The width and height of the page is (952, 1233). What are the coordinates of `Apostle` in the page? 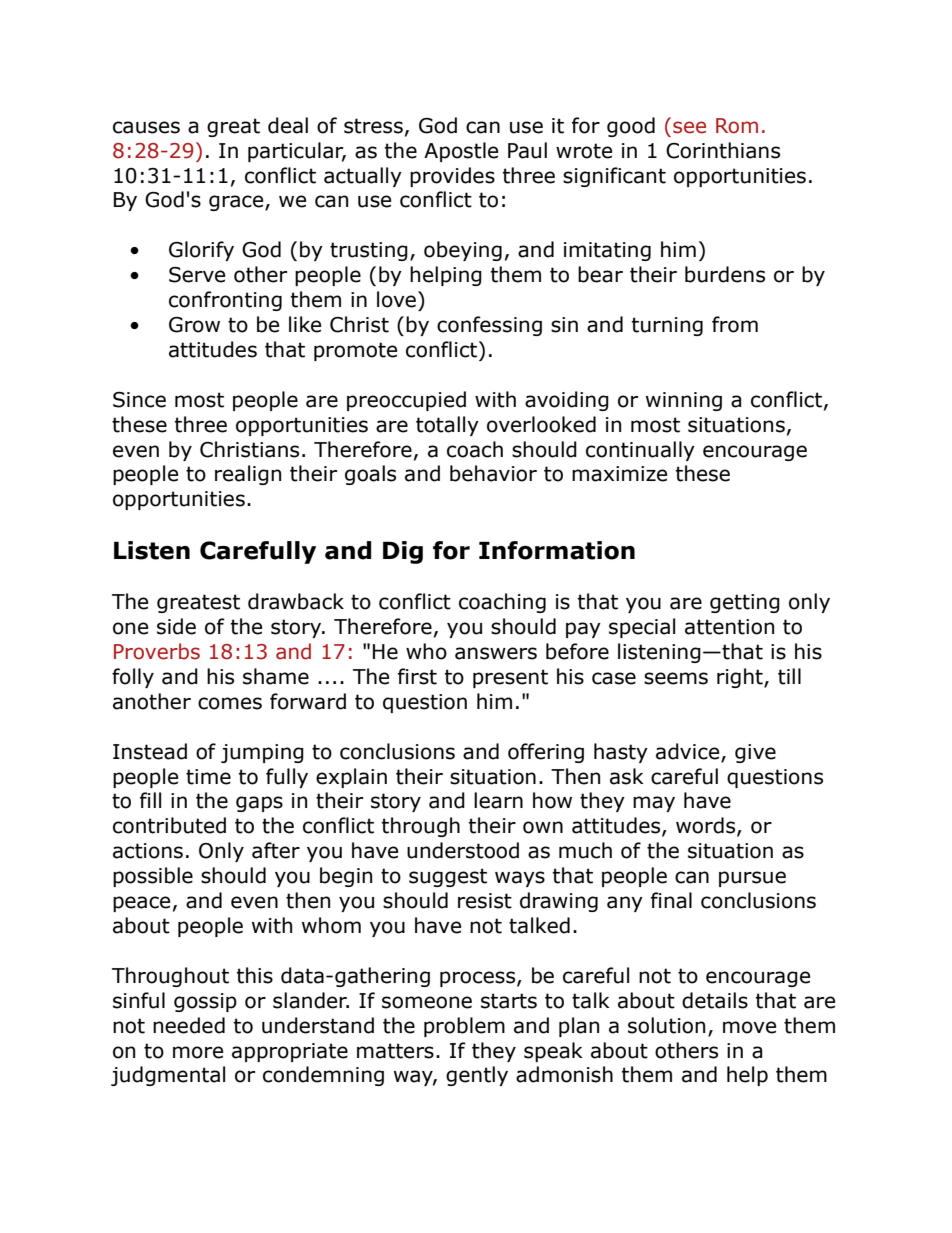 It's located at (461, 152).
